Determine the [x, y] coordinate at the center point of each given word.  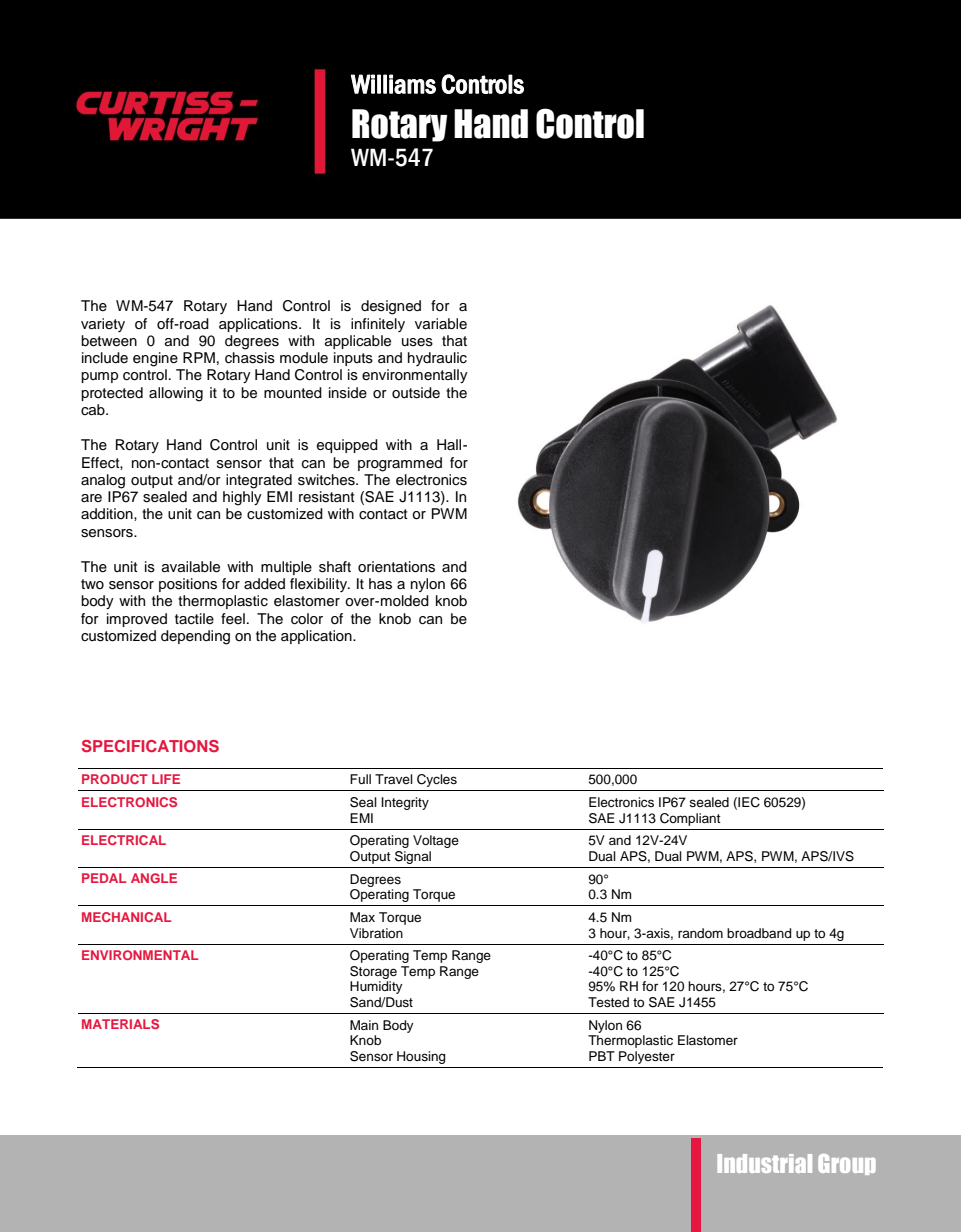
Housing [421, 1057]
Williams [393, 84]
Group [847, 1164]
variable [441, 324]
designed [391, 307]
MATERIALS [120, 1024]
